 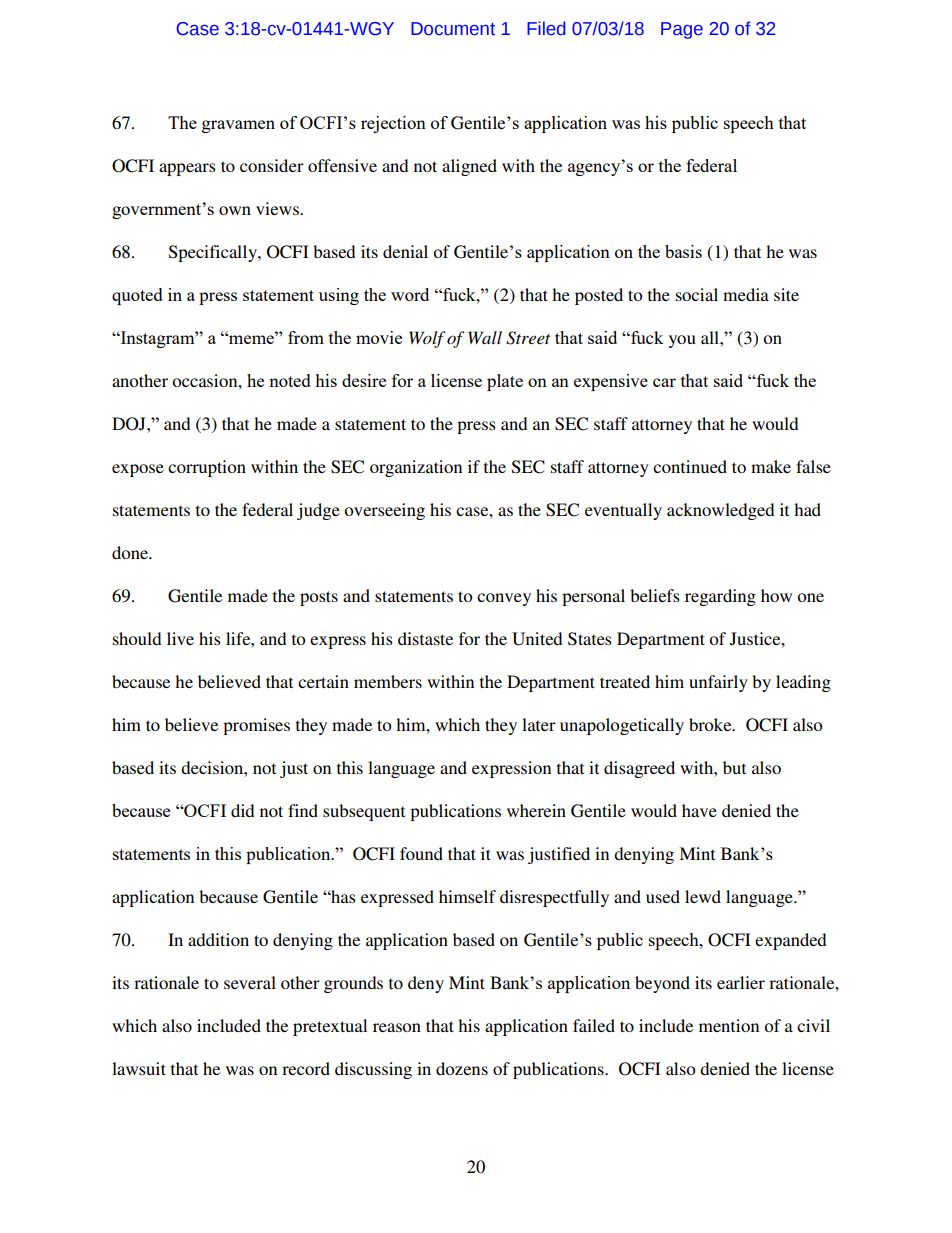 What do you see at coordinates (746, 294) in the screenshot?
I see `media` at bounding box center [746, 294].
